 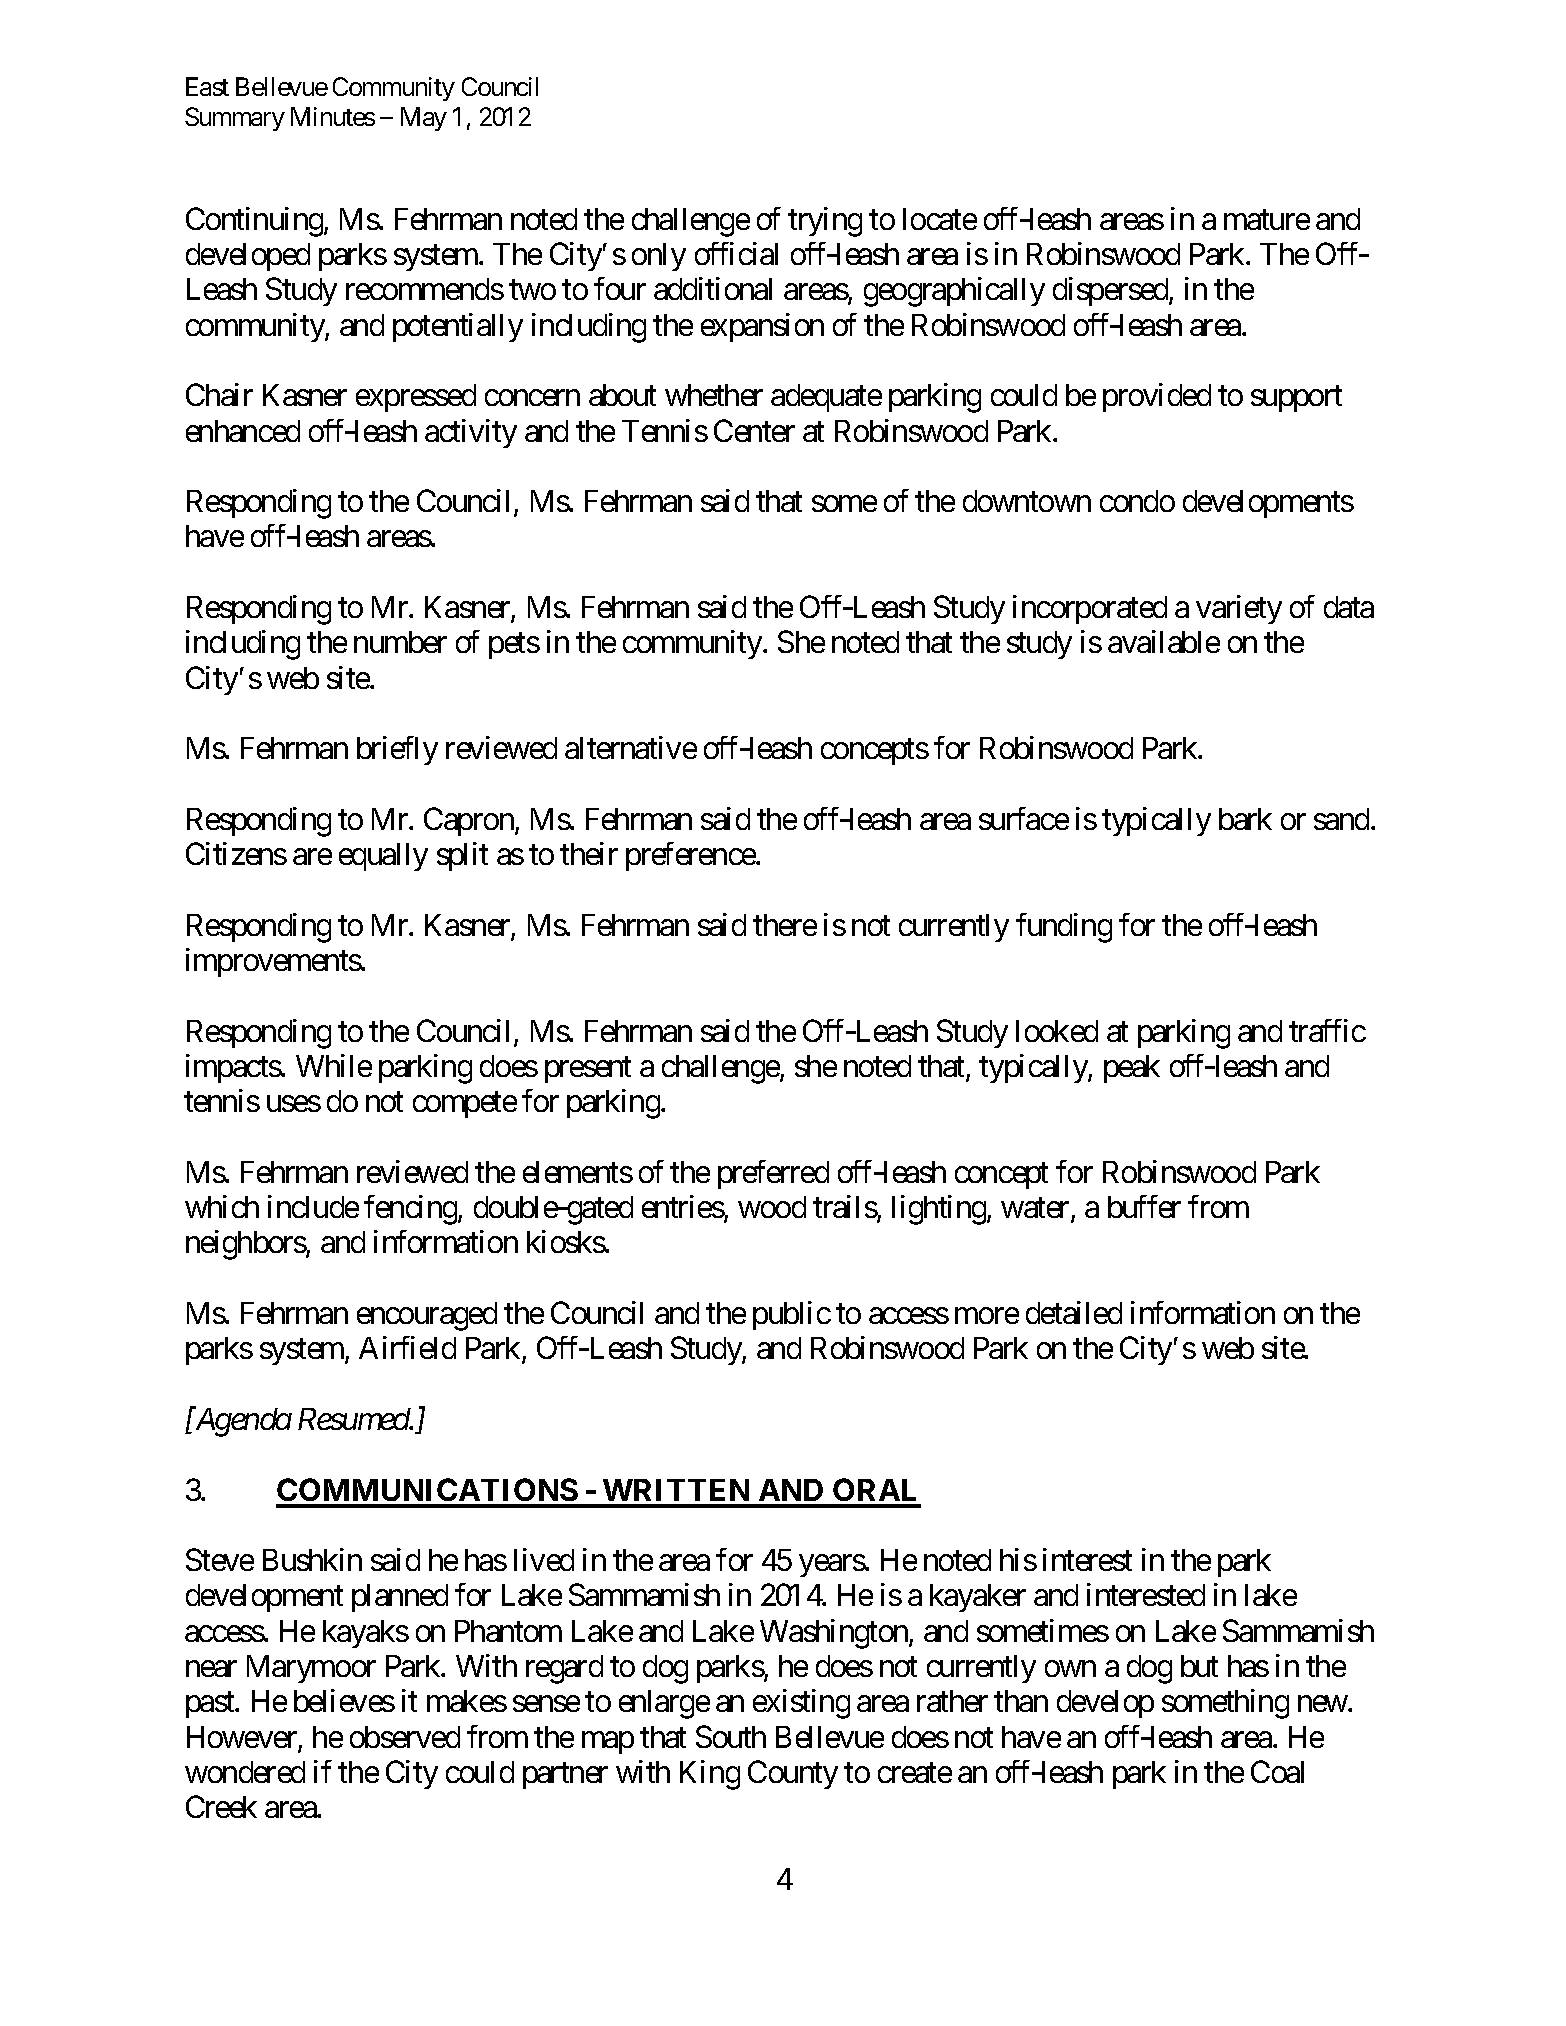 I want to click on their, so click(x=589, y=853).
